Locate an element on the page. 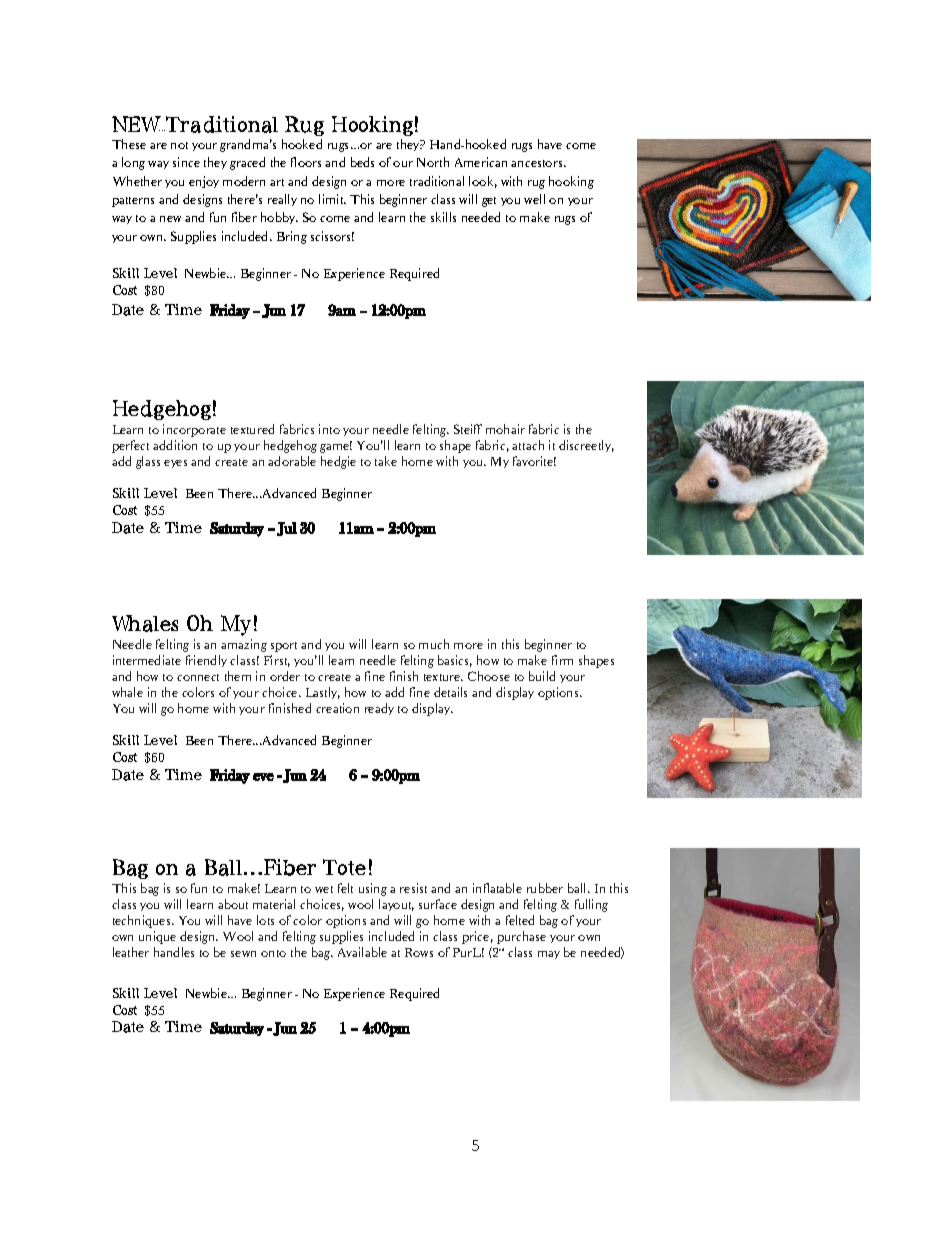 Image resolution: width=952 pixels, height=1233 pixels. incorporate is located at coordinates (194, 430).
